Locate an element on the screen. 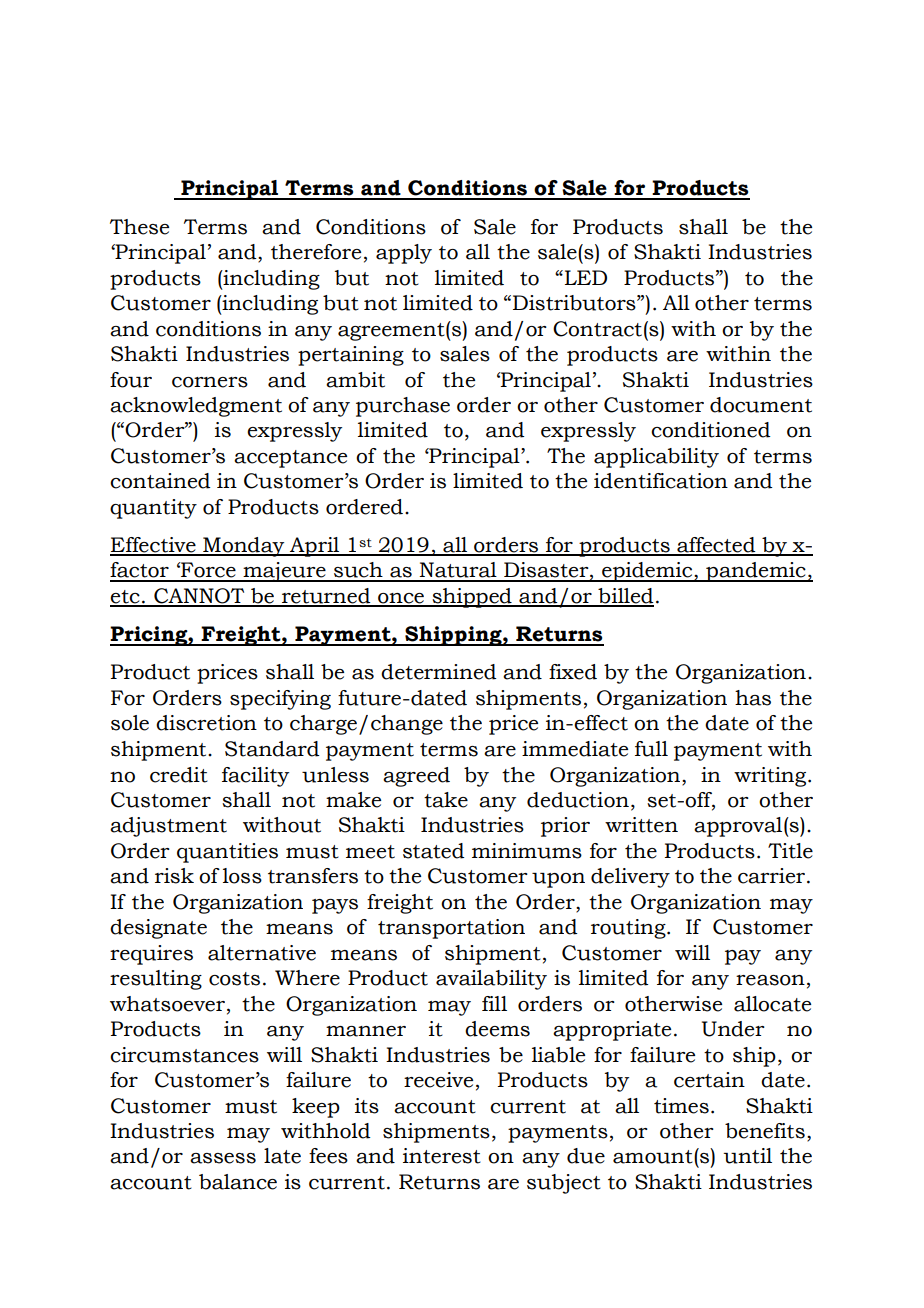  designate is located at coordinates (158, 929).
